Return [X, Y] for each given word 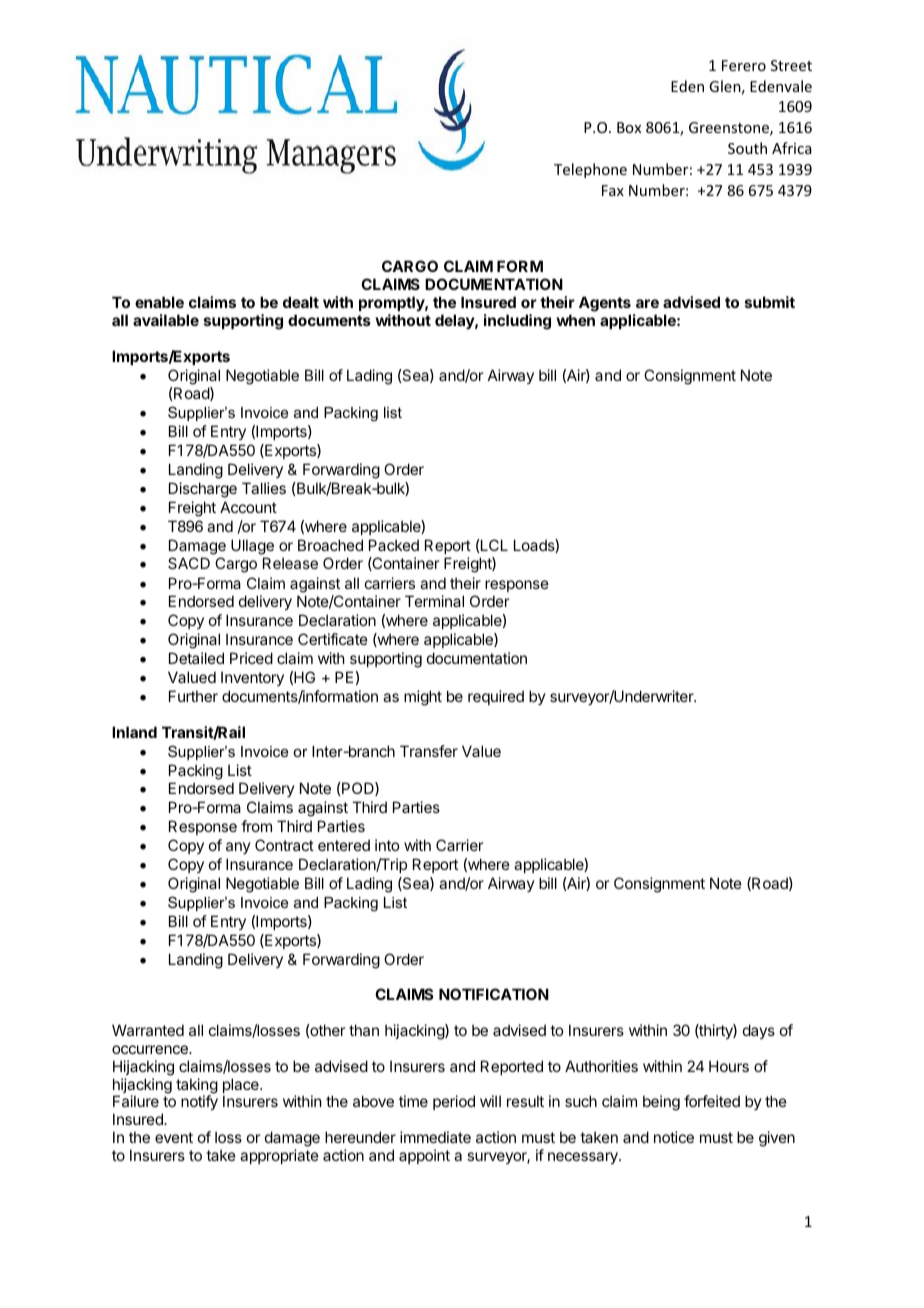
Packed [394, 545]
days [759, 1031]
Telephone [590, 170]
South [747, 148]
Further [193, 696]
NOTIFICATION [494, 994]
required [496, 697]
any [238, 848]
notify [199, 1102]
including [517, 322]
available [166, 320]
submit [770, 302]
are [647, 303]
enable [159, 302]
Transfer [429, 751]
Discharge [203, 490]
